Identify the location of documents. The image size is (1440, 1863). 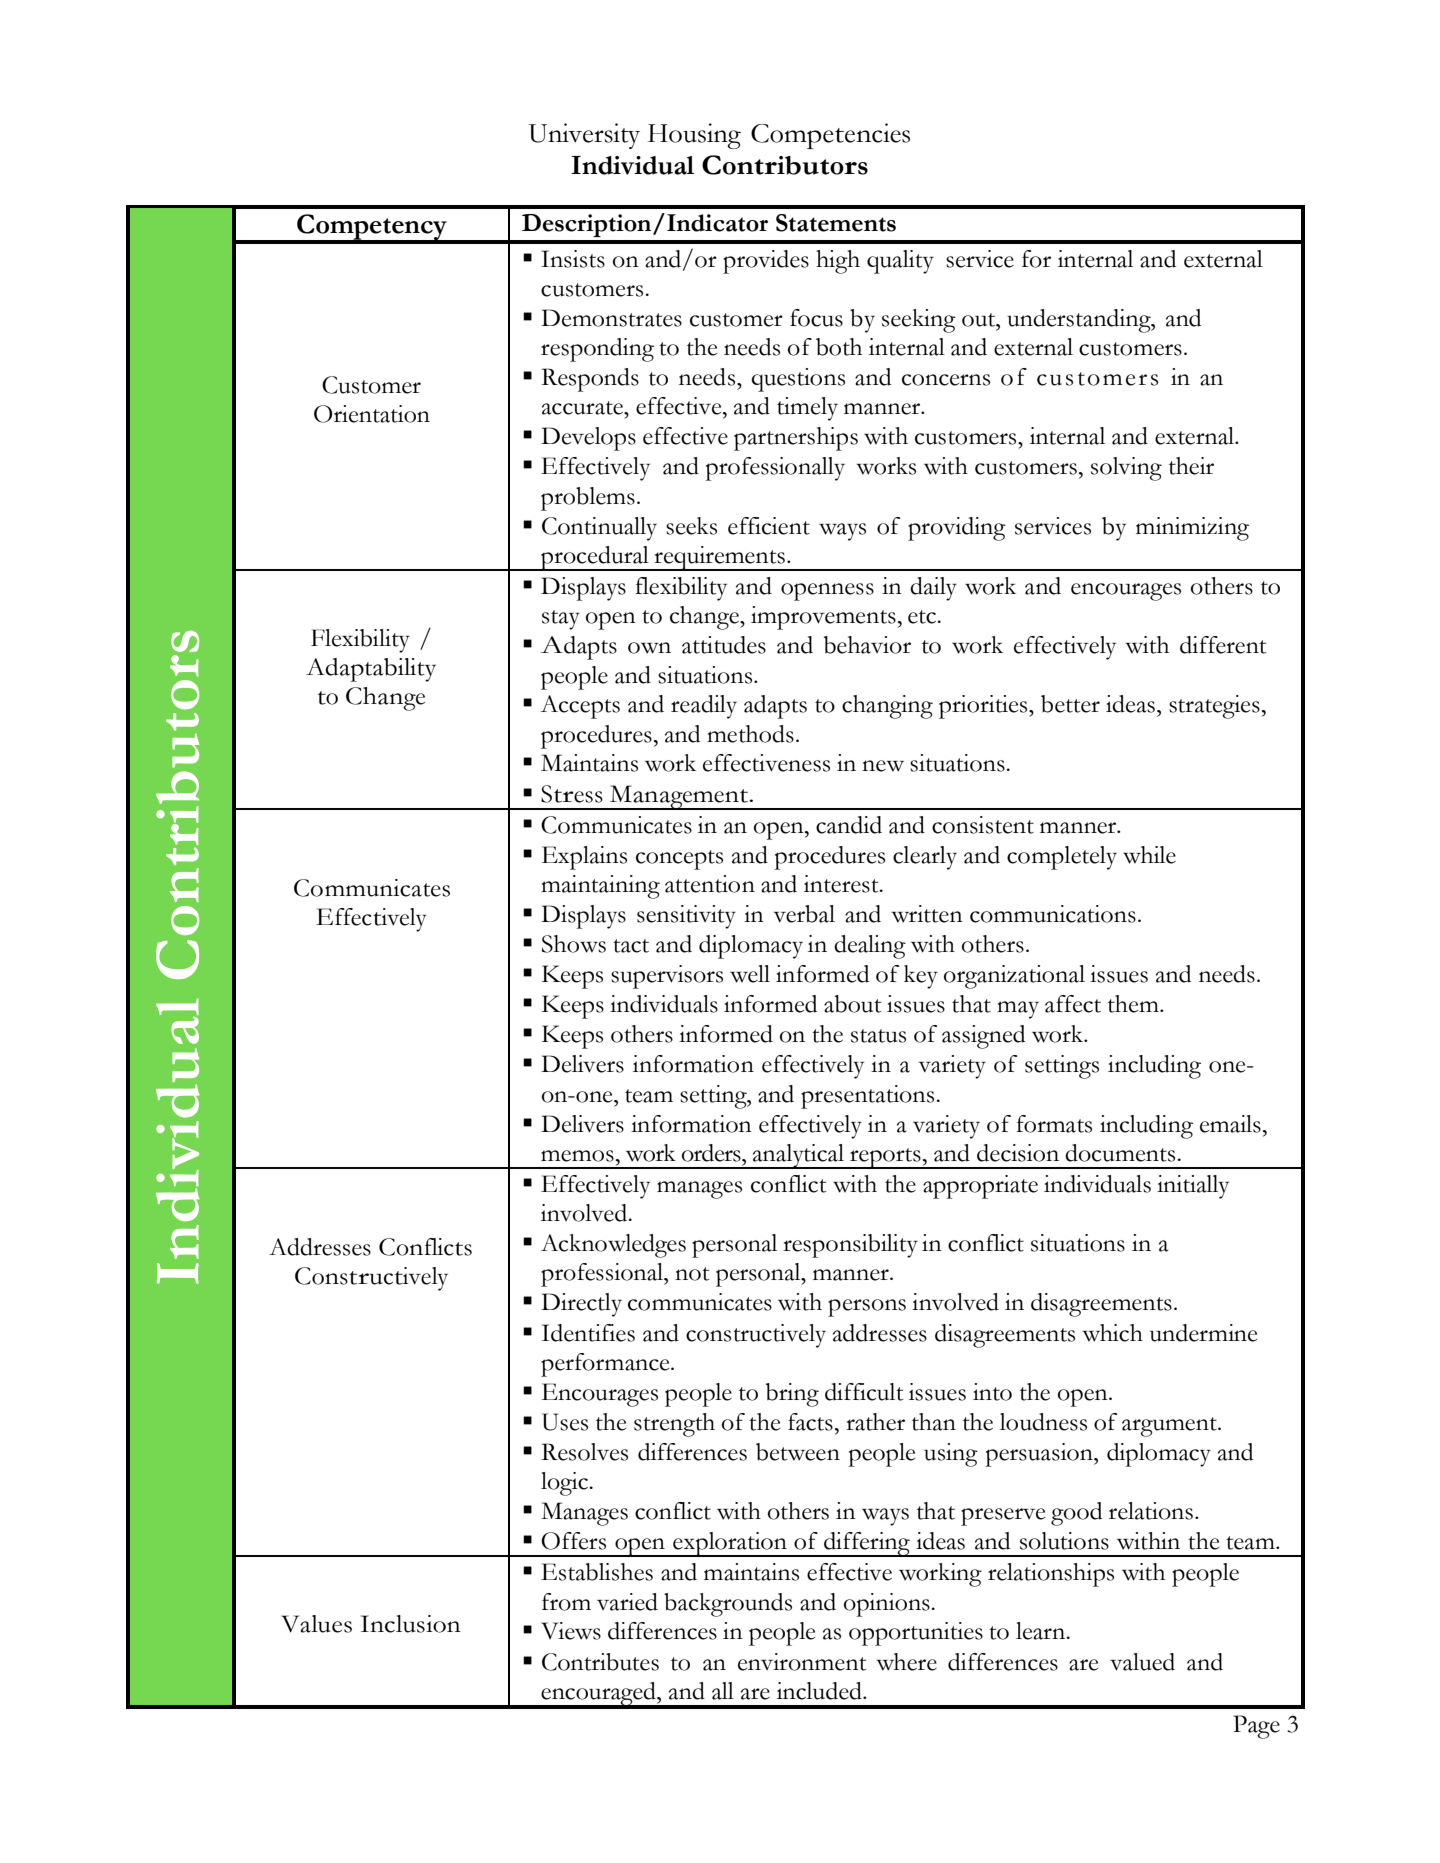
(1121, 1153).
